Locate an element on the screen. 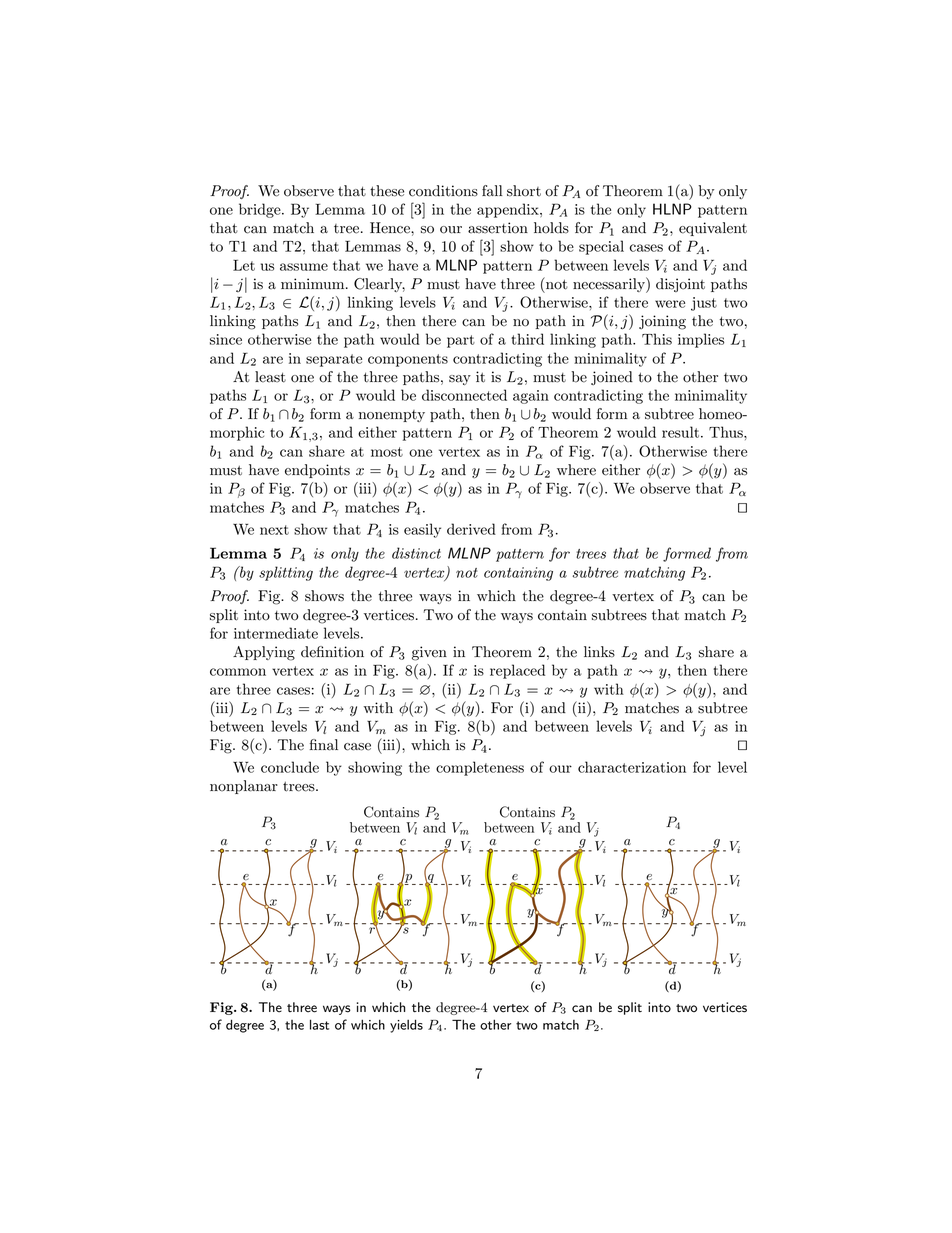  last is located at coordinates (319, 1024).
